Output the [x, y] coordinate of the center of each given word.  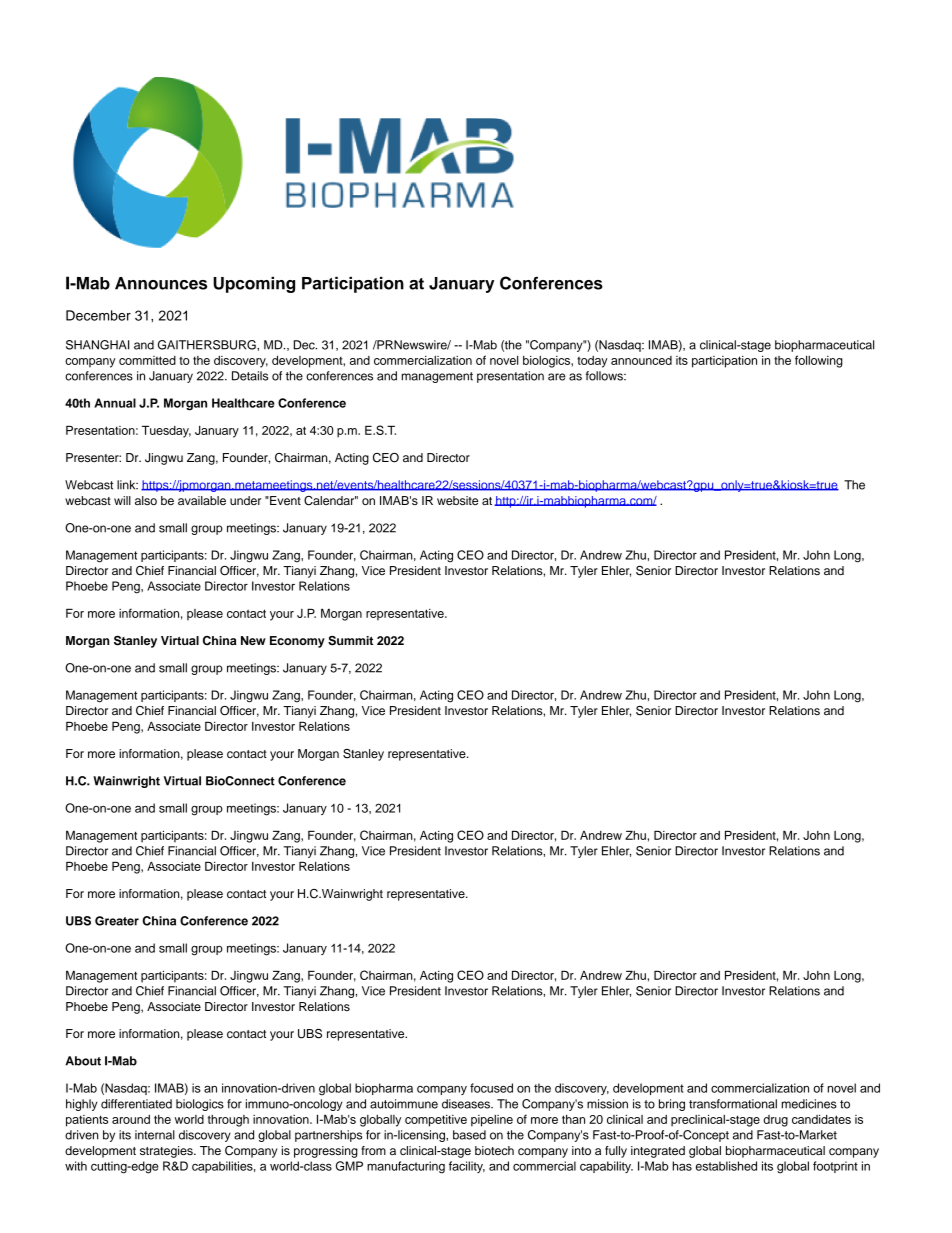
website [457, 500]
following [819, 361]
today [592, 362]
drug [775, 1121]
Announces [161, 283]
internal [155, 1135]
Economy [297, 642]
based [469, 1135]
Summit [350, 641]
